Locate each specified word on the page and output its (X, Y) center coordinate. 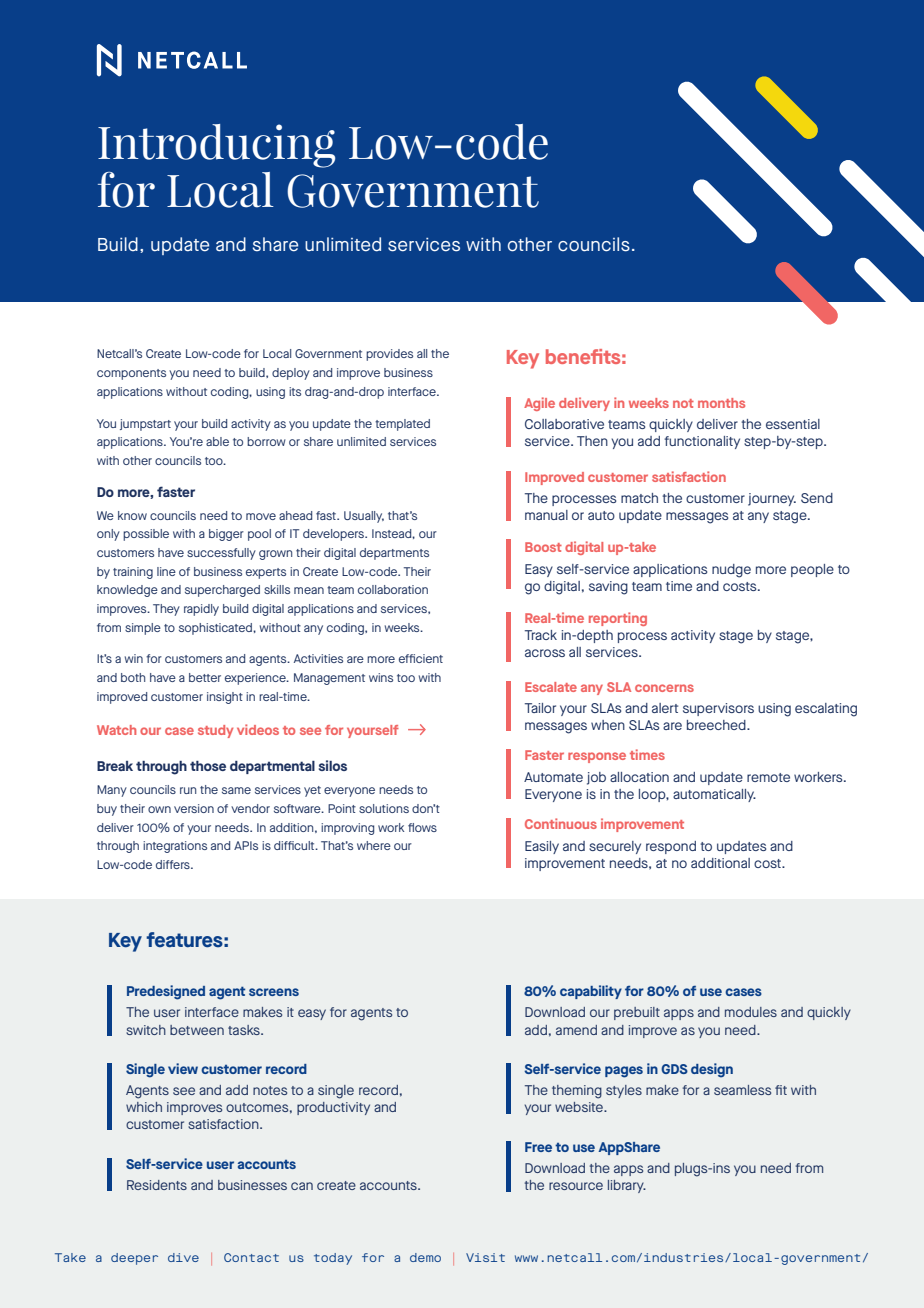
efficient (421, 658)
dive (183, 1257)
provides (389, 355)
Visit (485, 1257)
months (721, 403)
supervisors (718, 709)
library (627, 1186)
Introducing (216, 146)
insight (225, 698)
